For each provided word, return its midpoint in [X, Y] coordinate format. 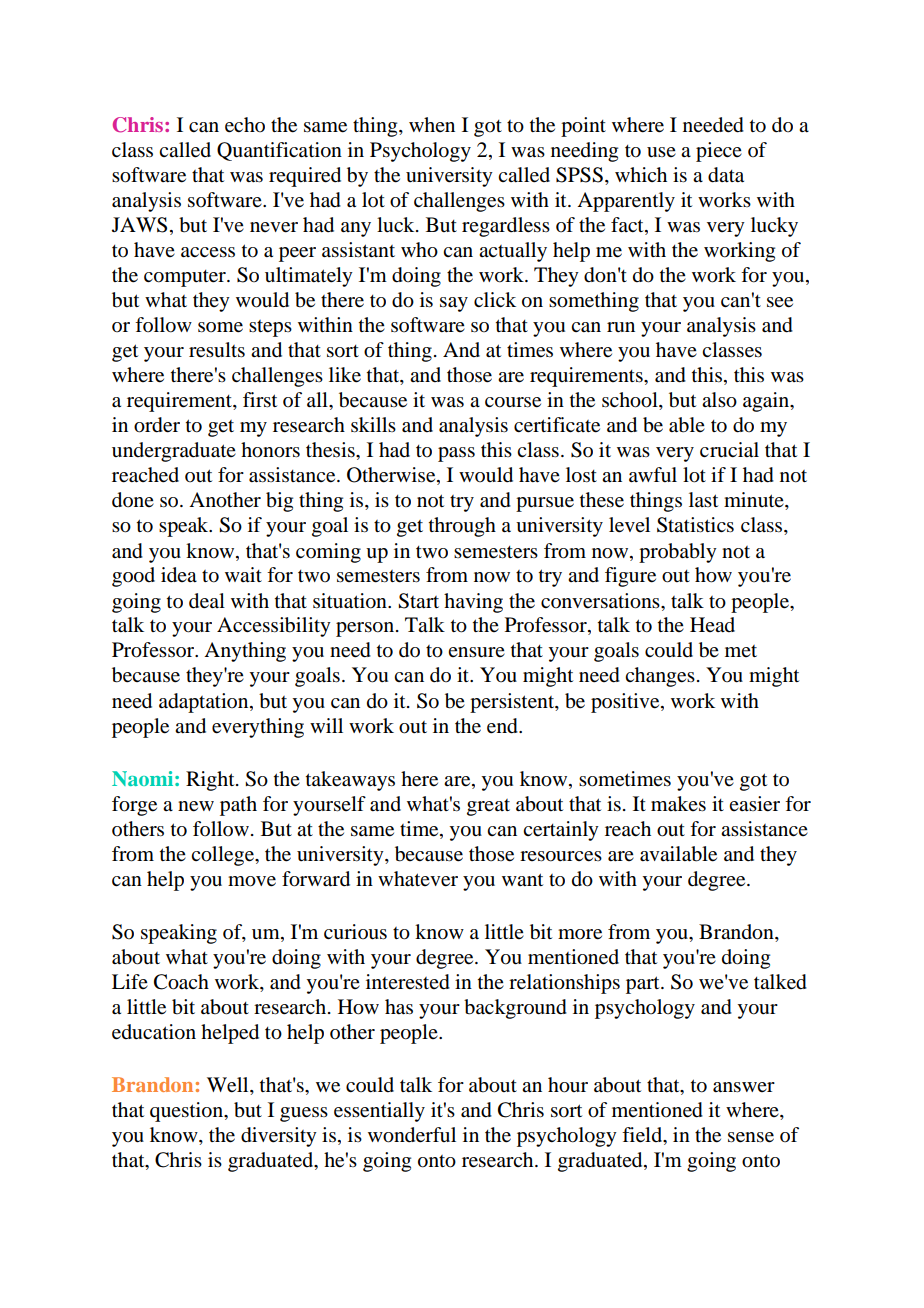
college [223, 856]
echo [245, 125]
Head [712, 624]
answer [744, 1087]
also [719, 400]
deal [207, 601]
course [513, 402]
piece [719, 152]
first [260, 400]
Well [229, 1085]
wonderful [412, 1135]
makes [678, 804]
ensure [476, 652]
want [522, 879]
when [432, 124]
